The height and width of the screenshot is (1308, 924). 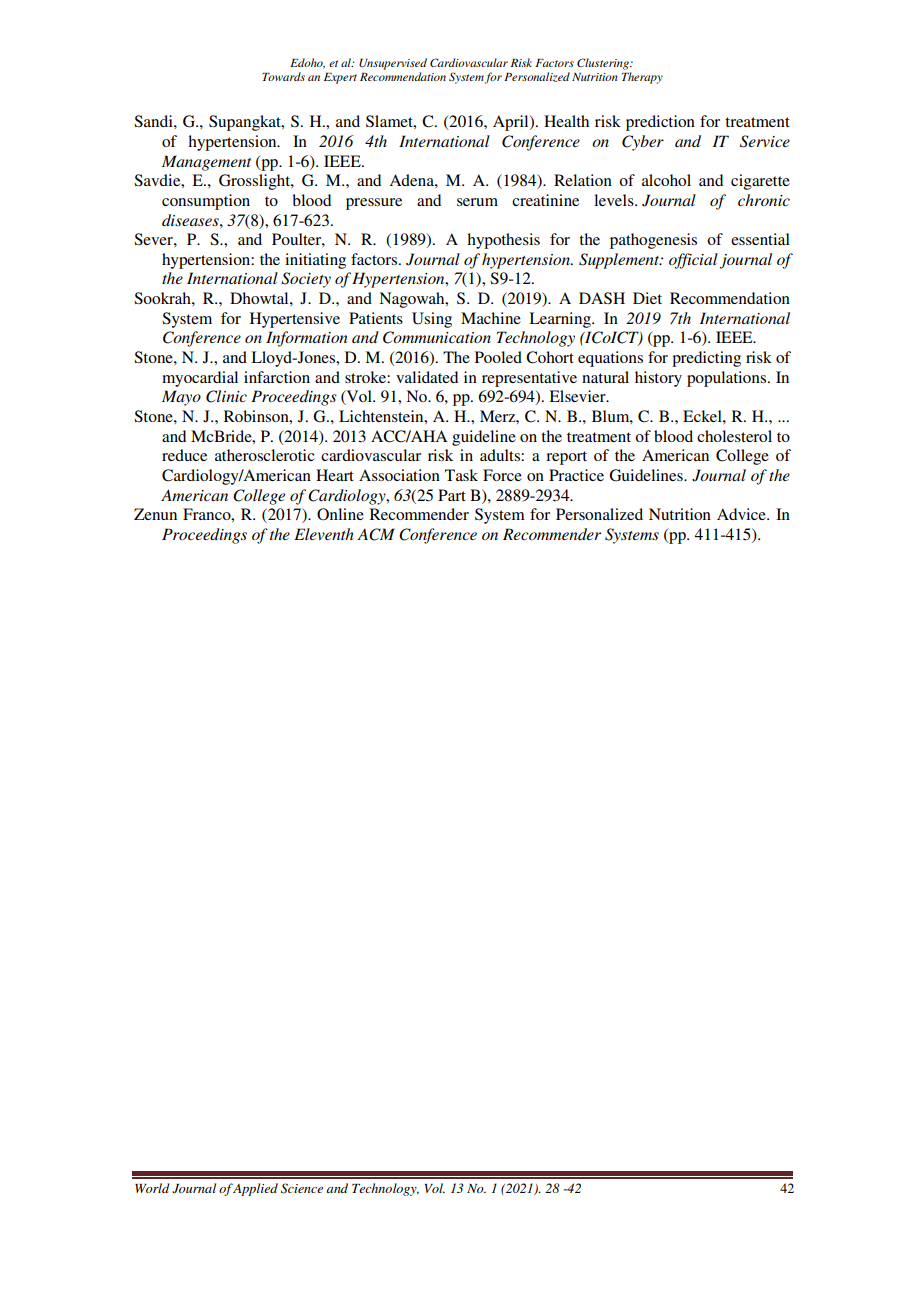 I want to click on April, so click(x=512, y=123).
